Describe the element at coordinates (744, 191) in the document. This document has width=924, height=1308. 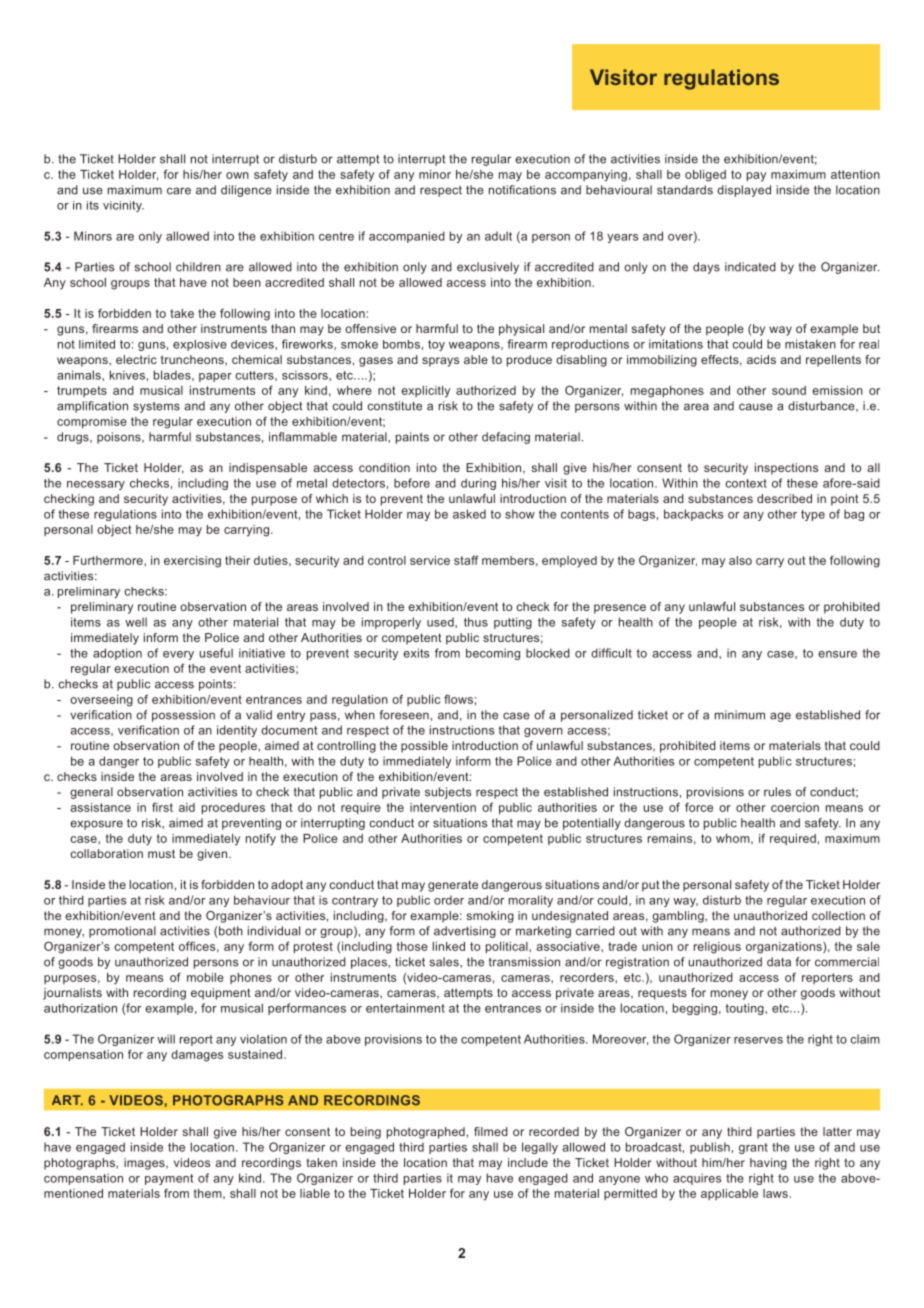
I see `displayed` at that location.
